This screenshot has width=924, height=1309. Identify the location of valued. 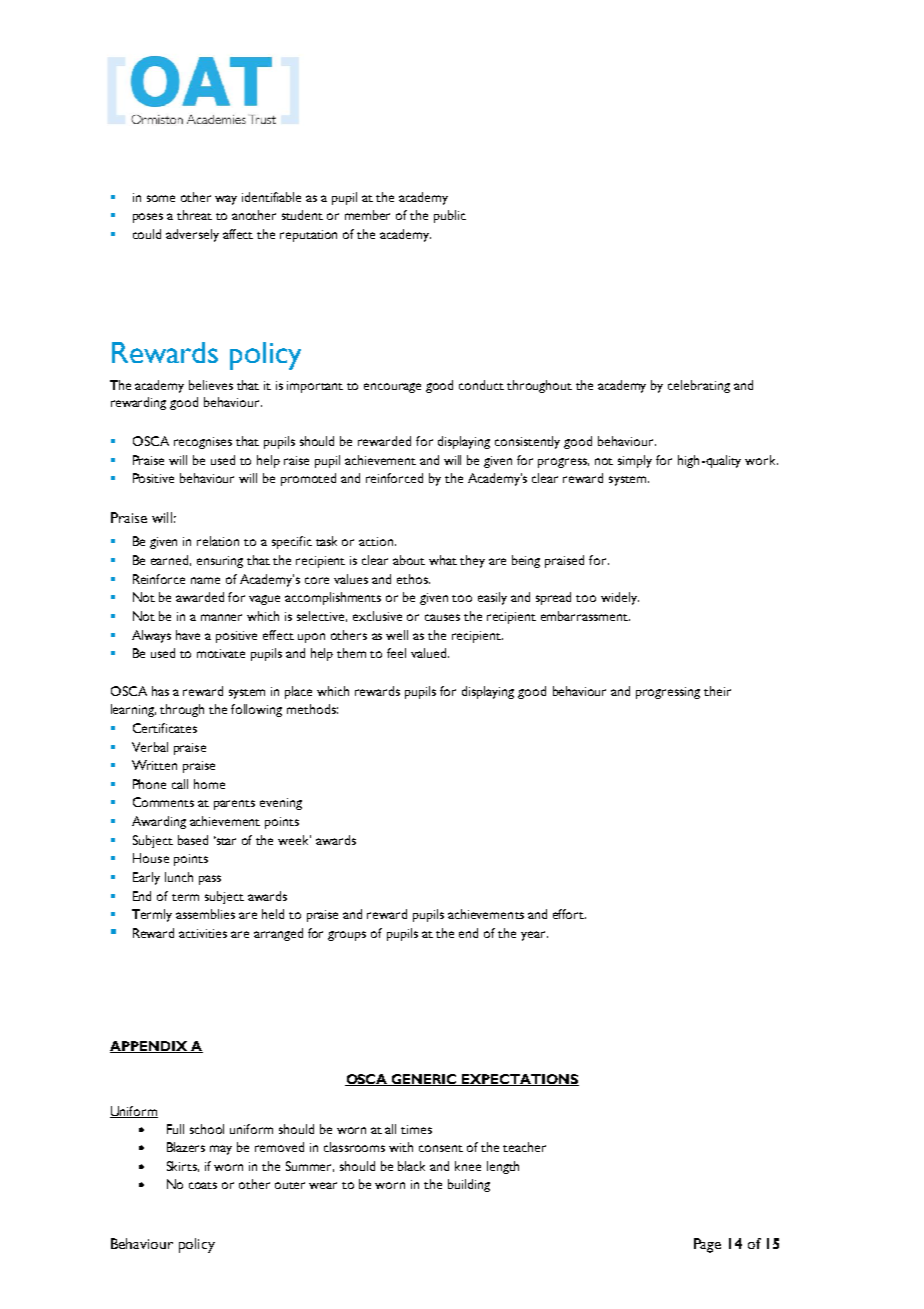
(430, 653).
